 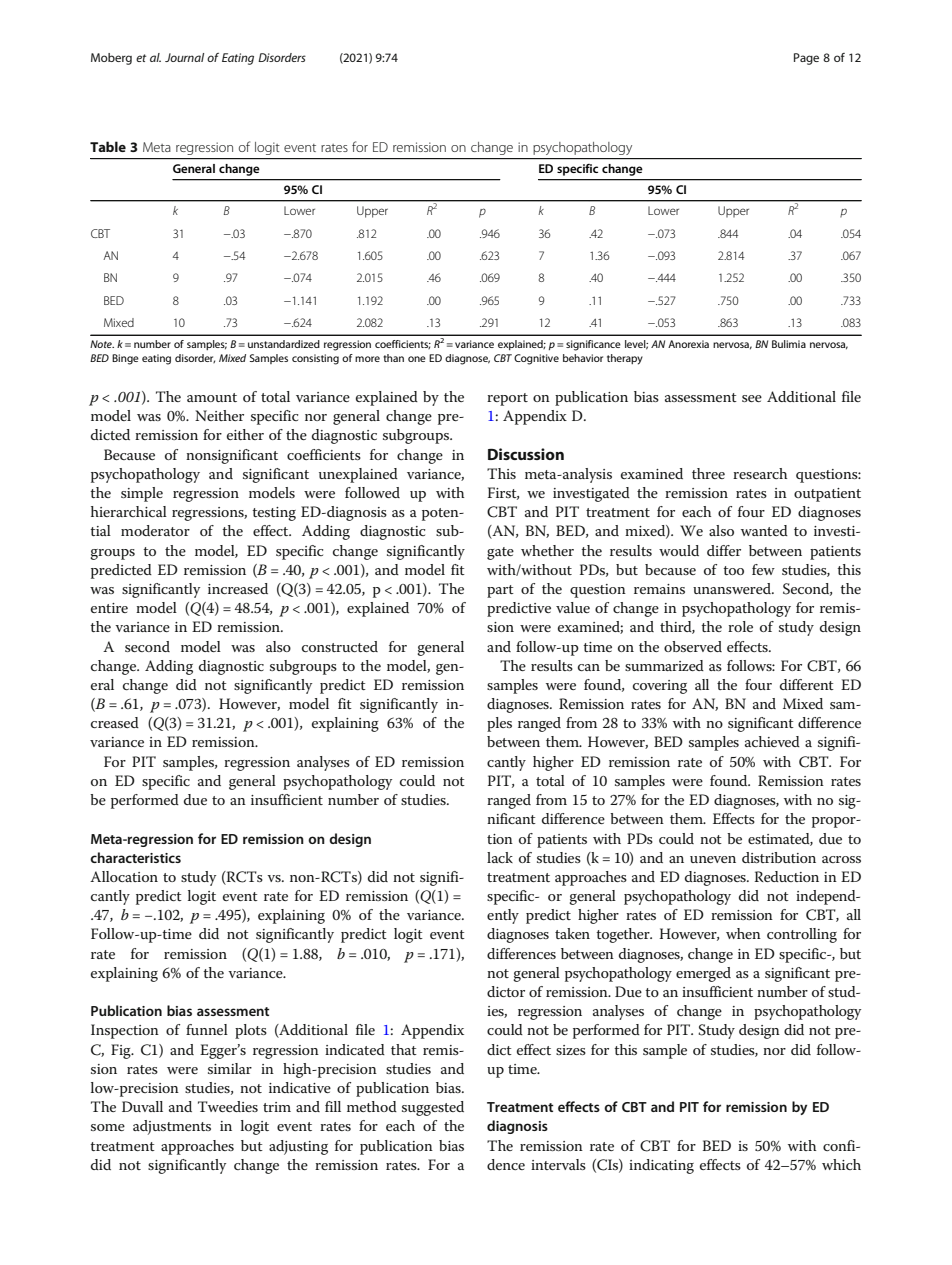 I want to click on one, so click(x=417, y=359).
